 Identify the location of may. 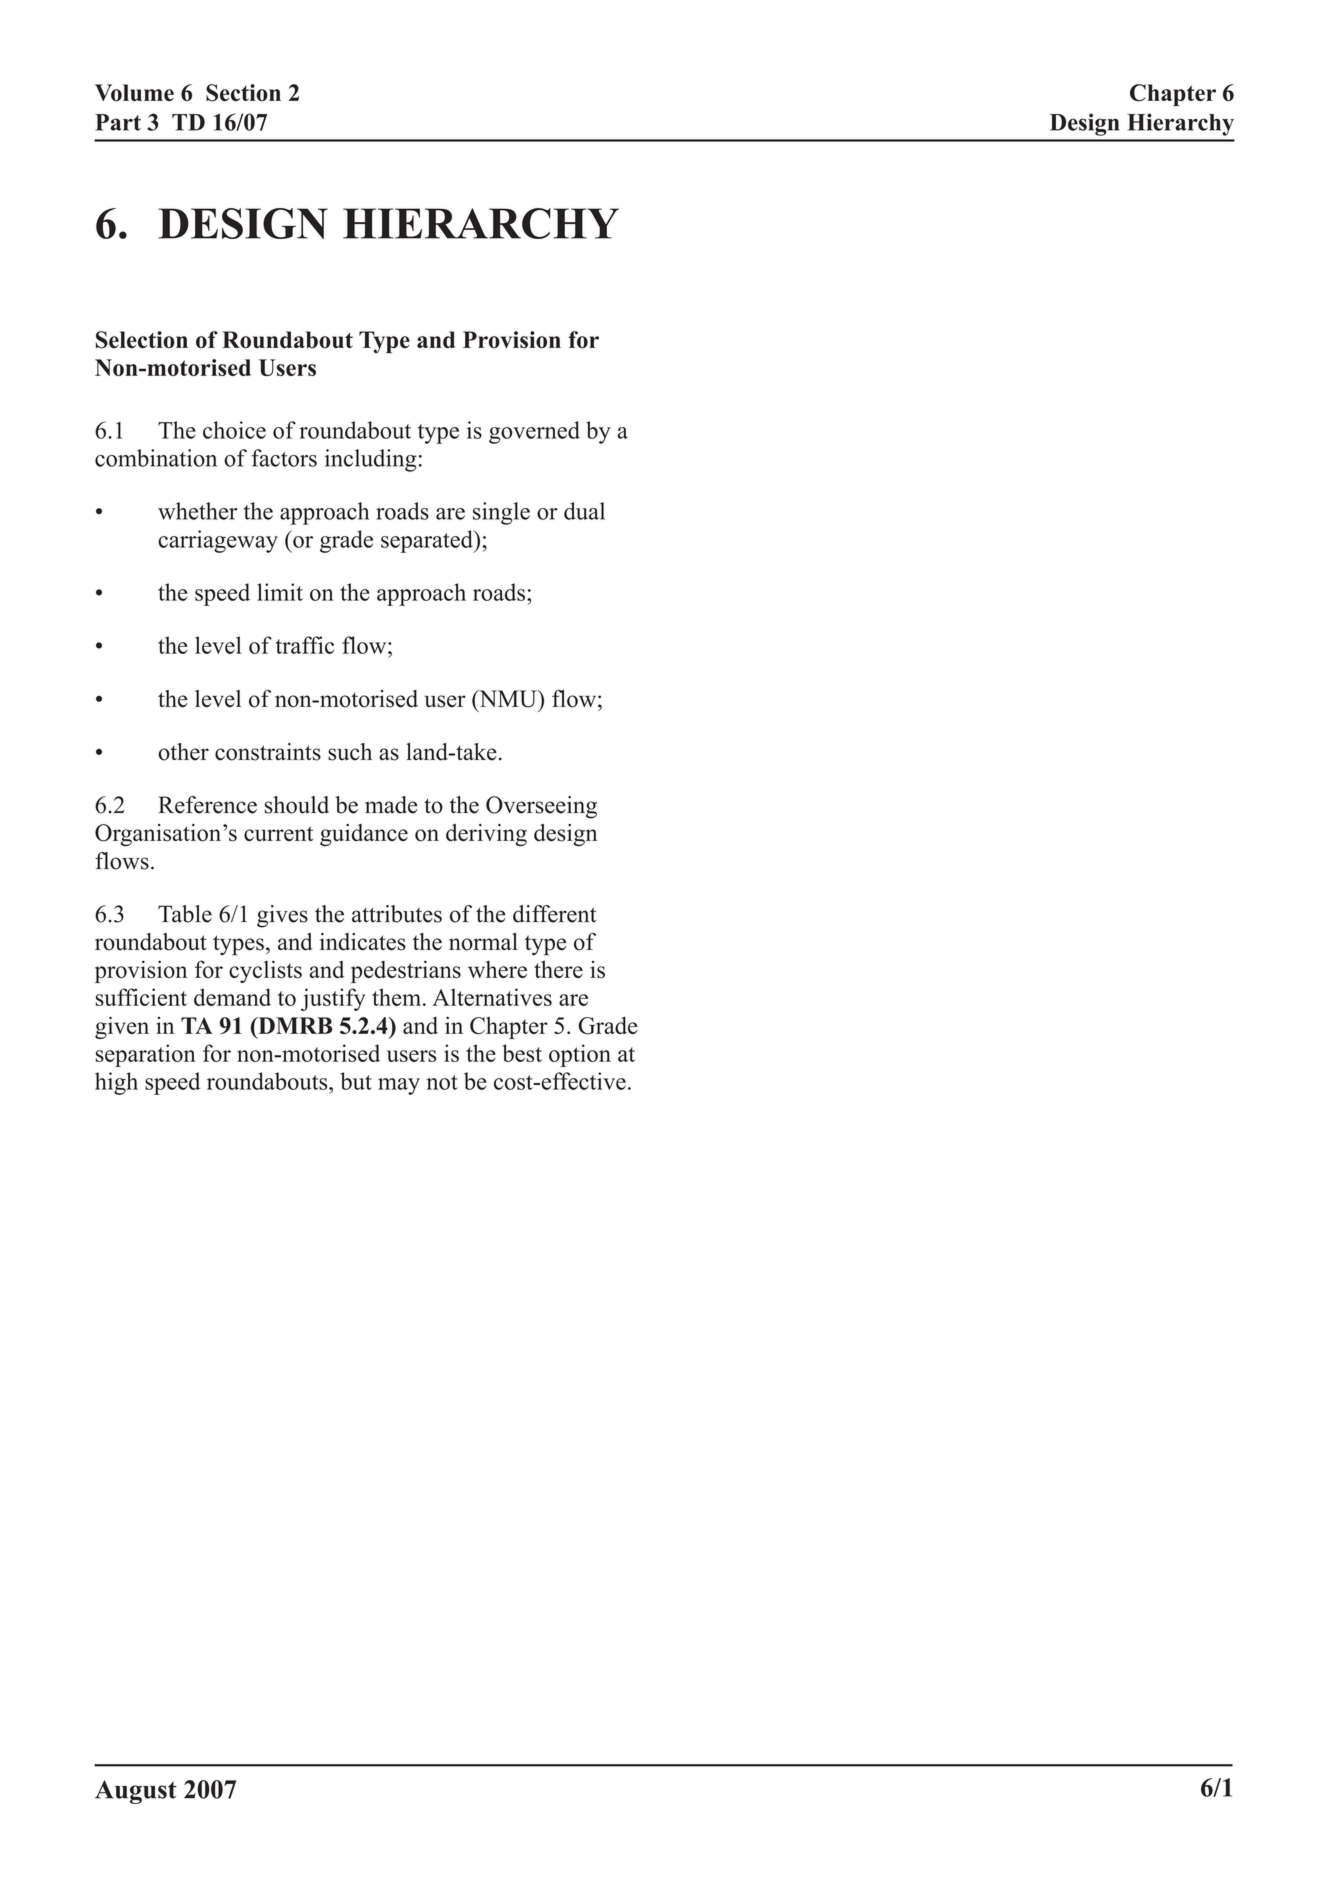
(399, 1086).
